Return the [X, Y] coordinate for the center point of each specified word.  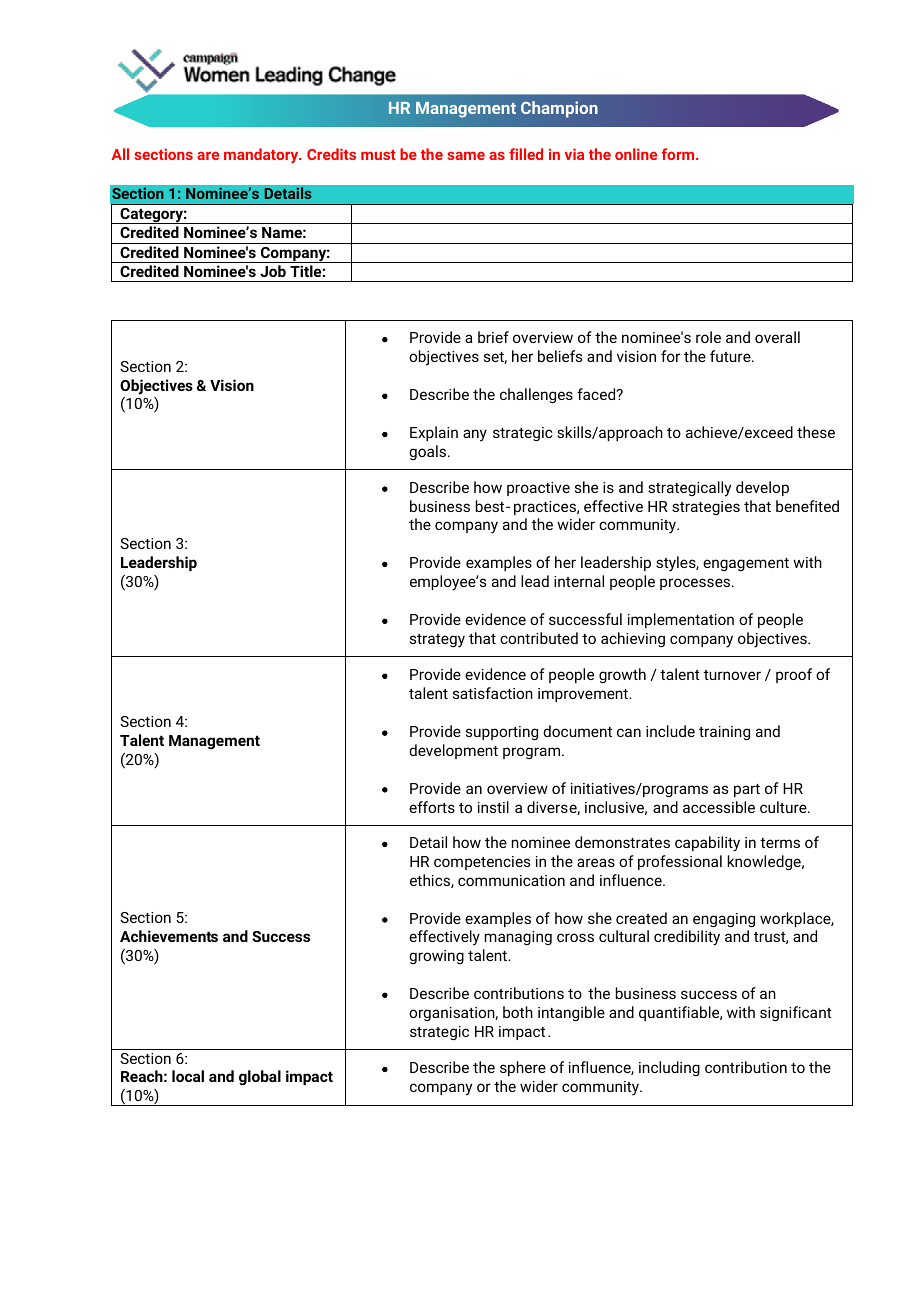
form [679, 154]
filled [526, 154]
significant [796, 1013]
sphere [523, 1068]
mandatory [262, 155]
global [260, 1078]
